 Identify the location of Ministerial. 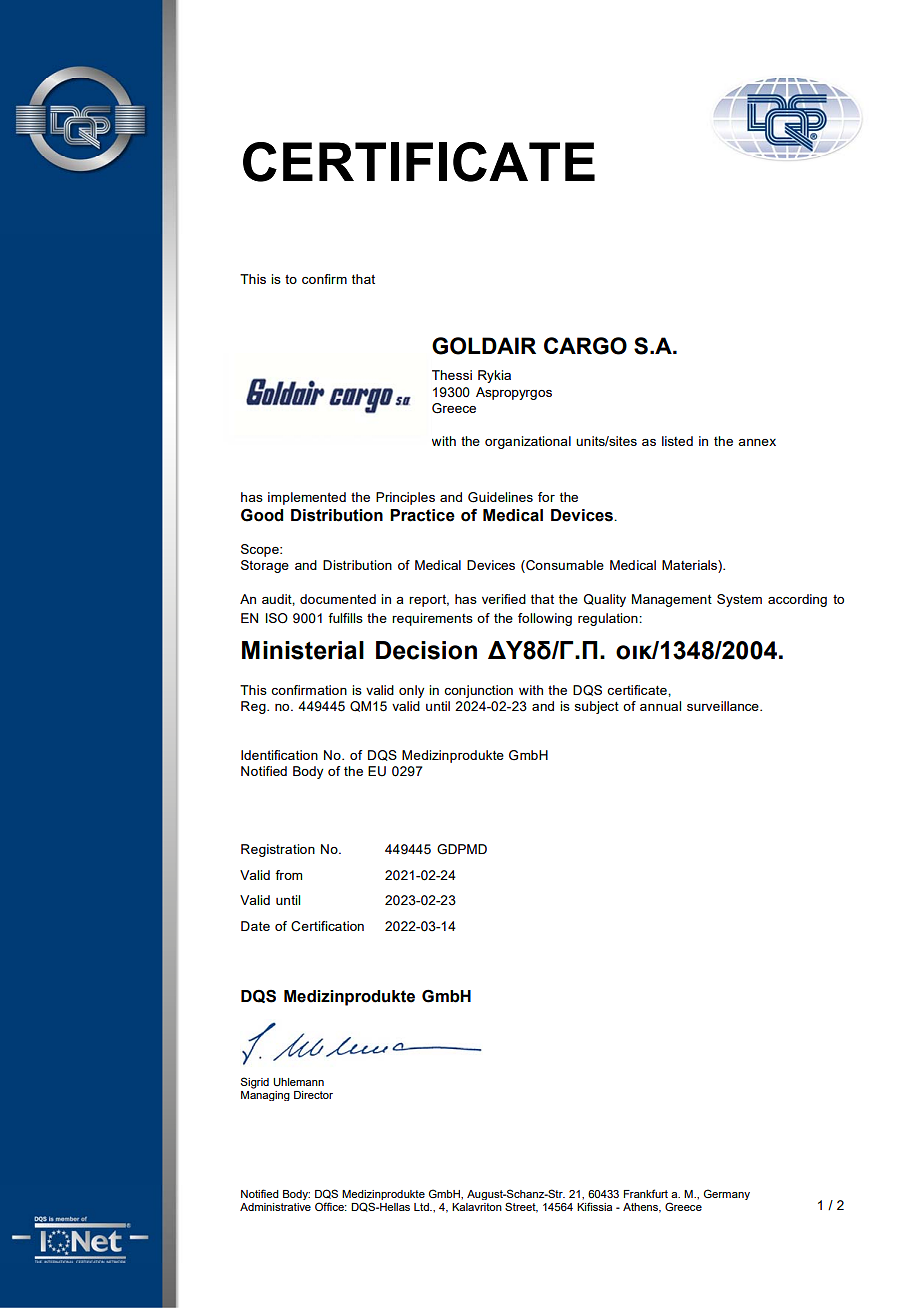
(303, 650).
